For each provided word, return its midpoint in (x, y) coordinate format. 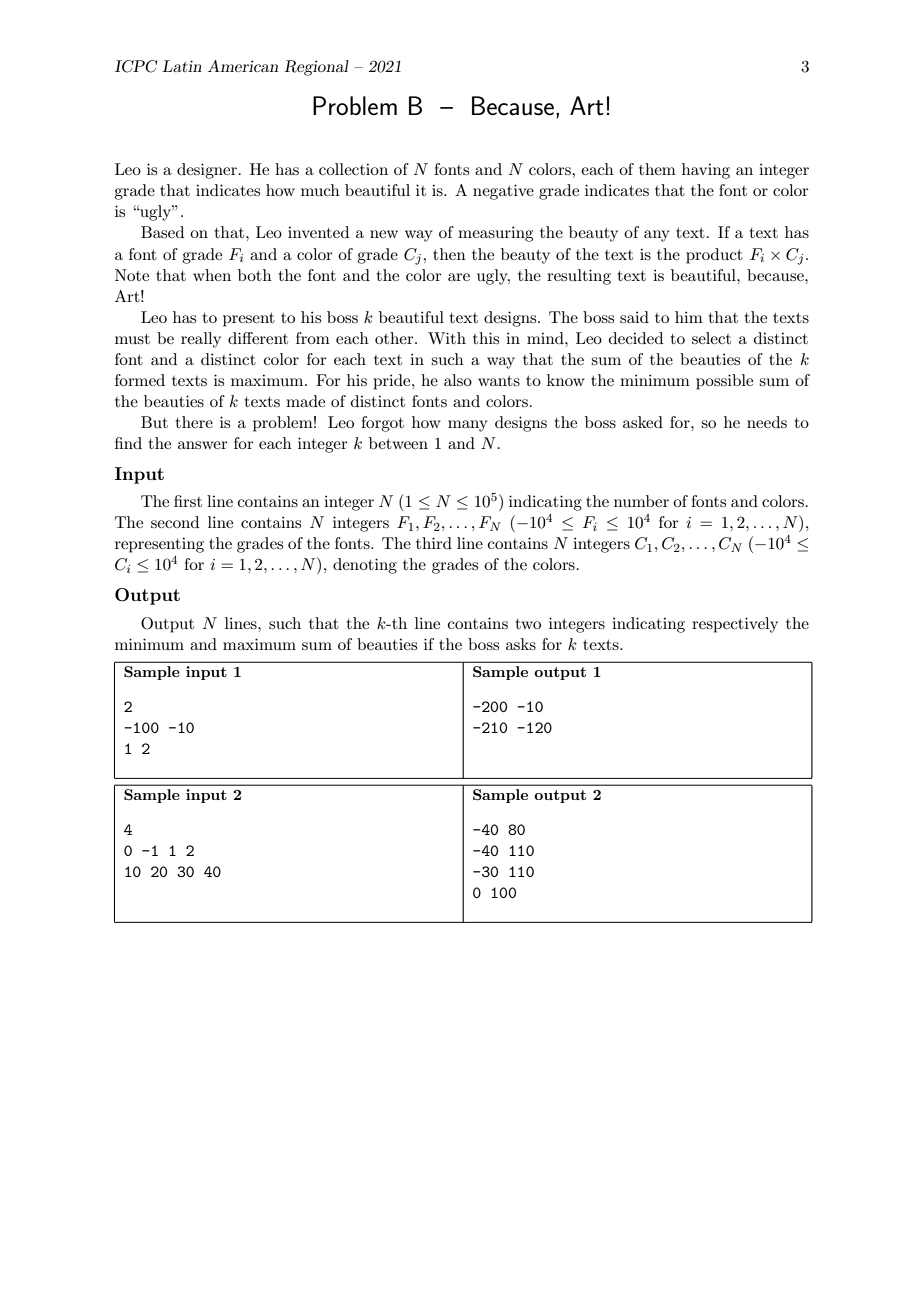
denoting (365, 566)
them (657, 169)
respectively (735, 625)
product (714, 256)
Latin (182, 66)
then (449, 254)
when (212, 275)
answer (203, 445)
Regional (316, 68)
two (528, 624)
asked (643, 422)
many (468, 426)
